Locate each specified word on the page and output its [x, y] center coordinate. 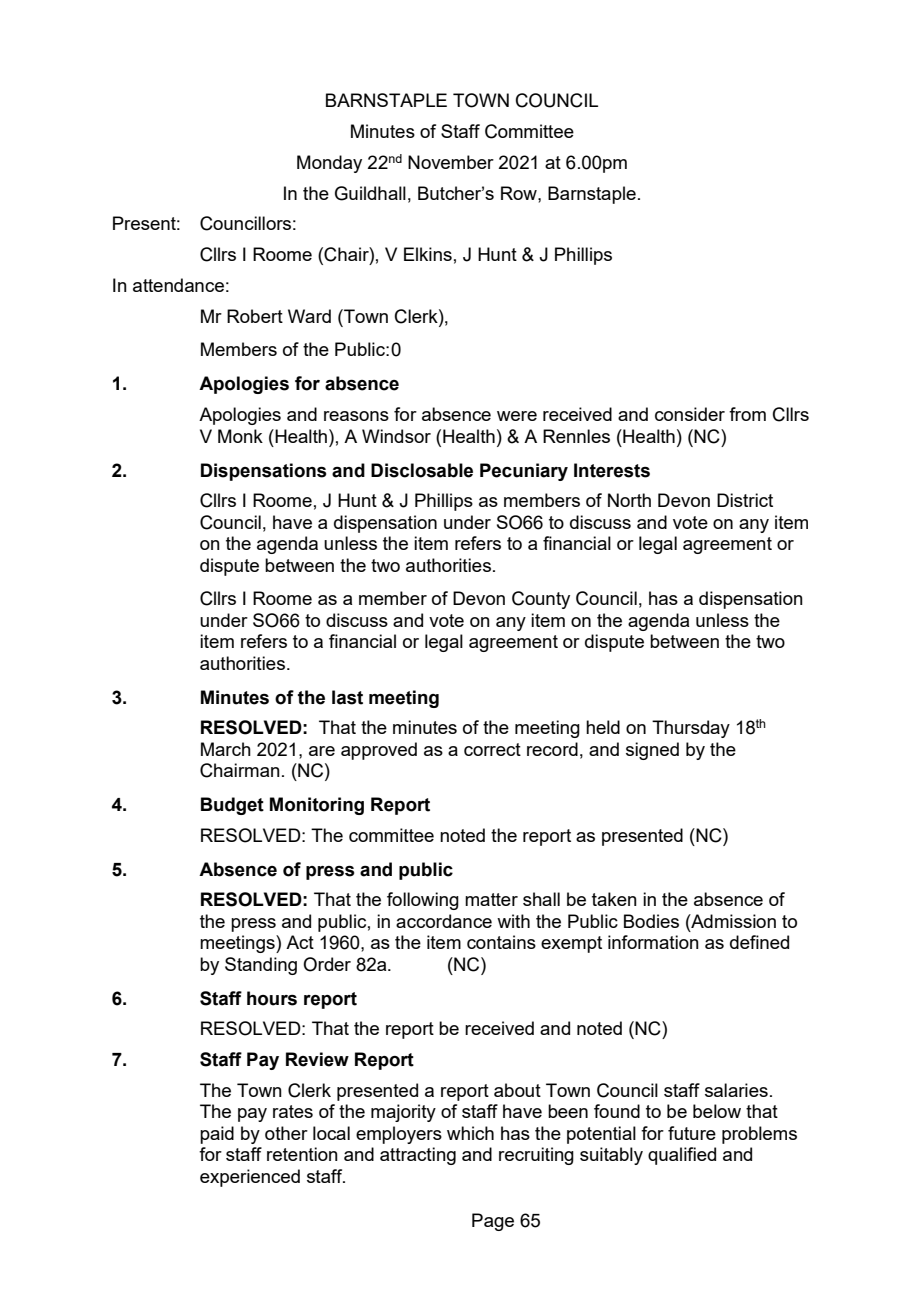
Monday [329, 164]
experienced [250, 1178]
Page [493, 1222]
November [451, 162]
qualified [682, 1156]
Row [520, 193]
